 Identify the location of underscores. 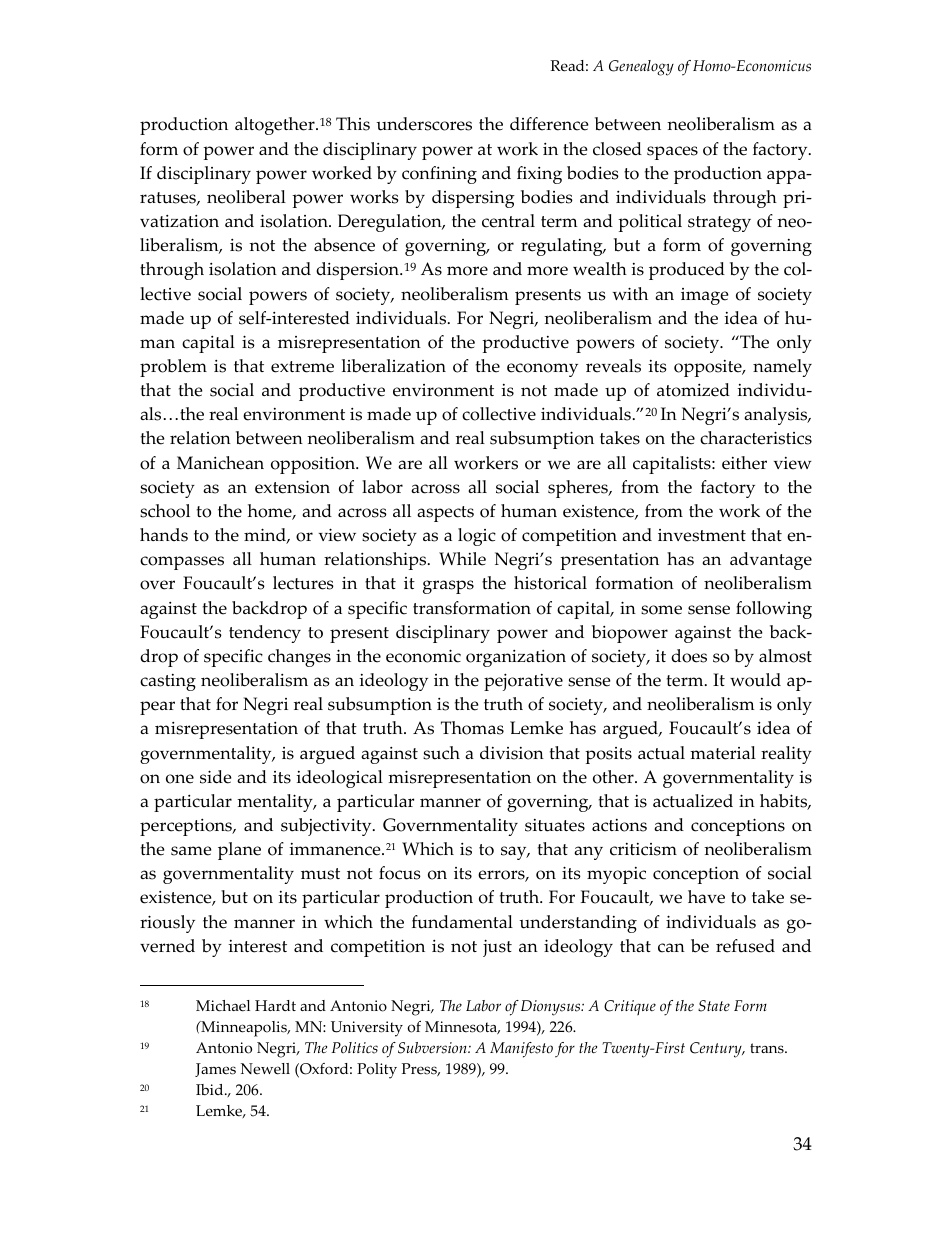
(424, 124).
